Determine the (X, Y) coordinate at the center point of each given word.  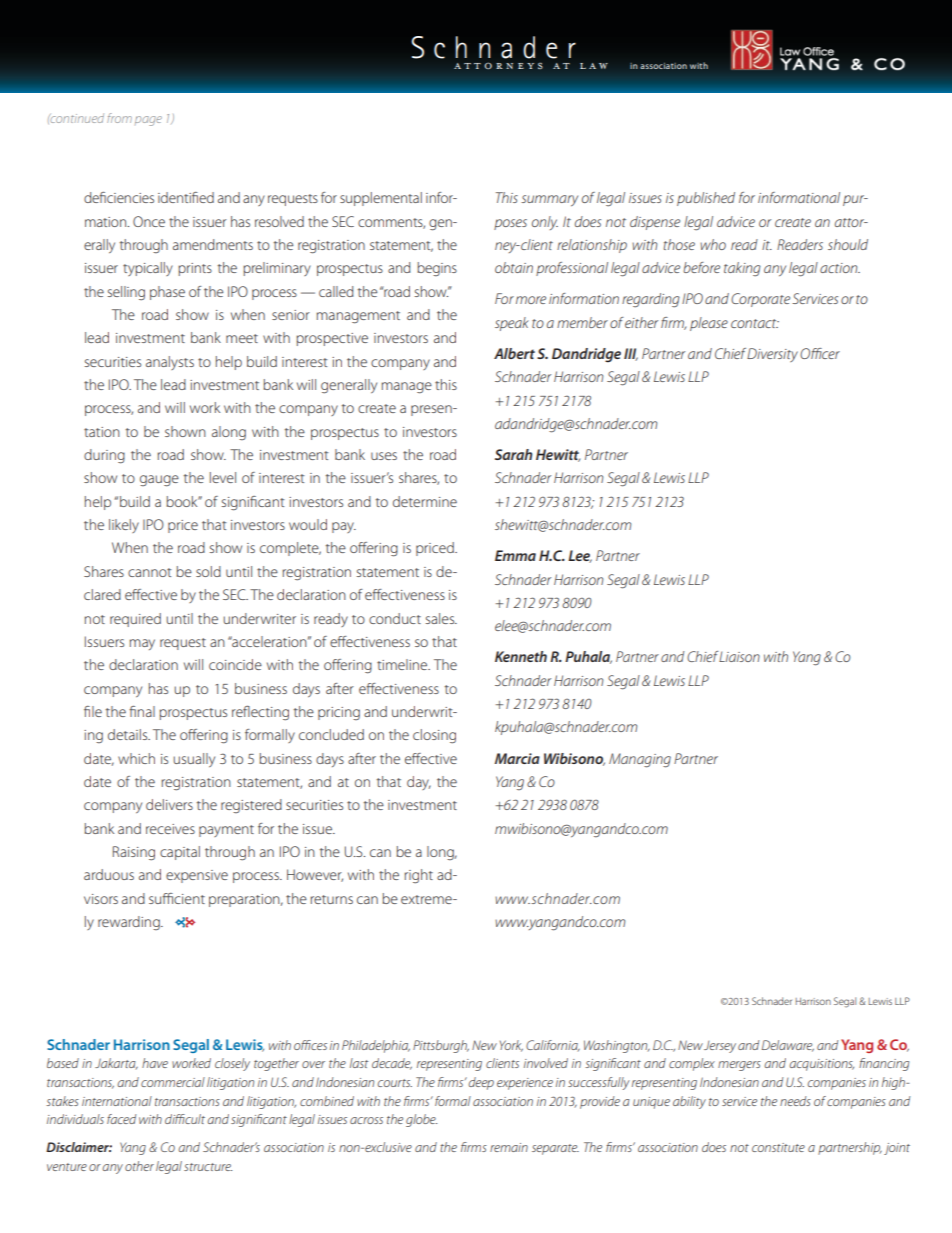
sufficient (177, 898)
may (142, 644)
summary (549, 201)
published (706, 199)
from (119, 118)
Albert (514, 353)
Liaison (739, 656)
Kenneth (521, 656)
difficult (185, 1119)
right (418, 876)
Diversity (772, 355)
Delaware (788, 1046)
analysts (170, 363)
